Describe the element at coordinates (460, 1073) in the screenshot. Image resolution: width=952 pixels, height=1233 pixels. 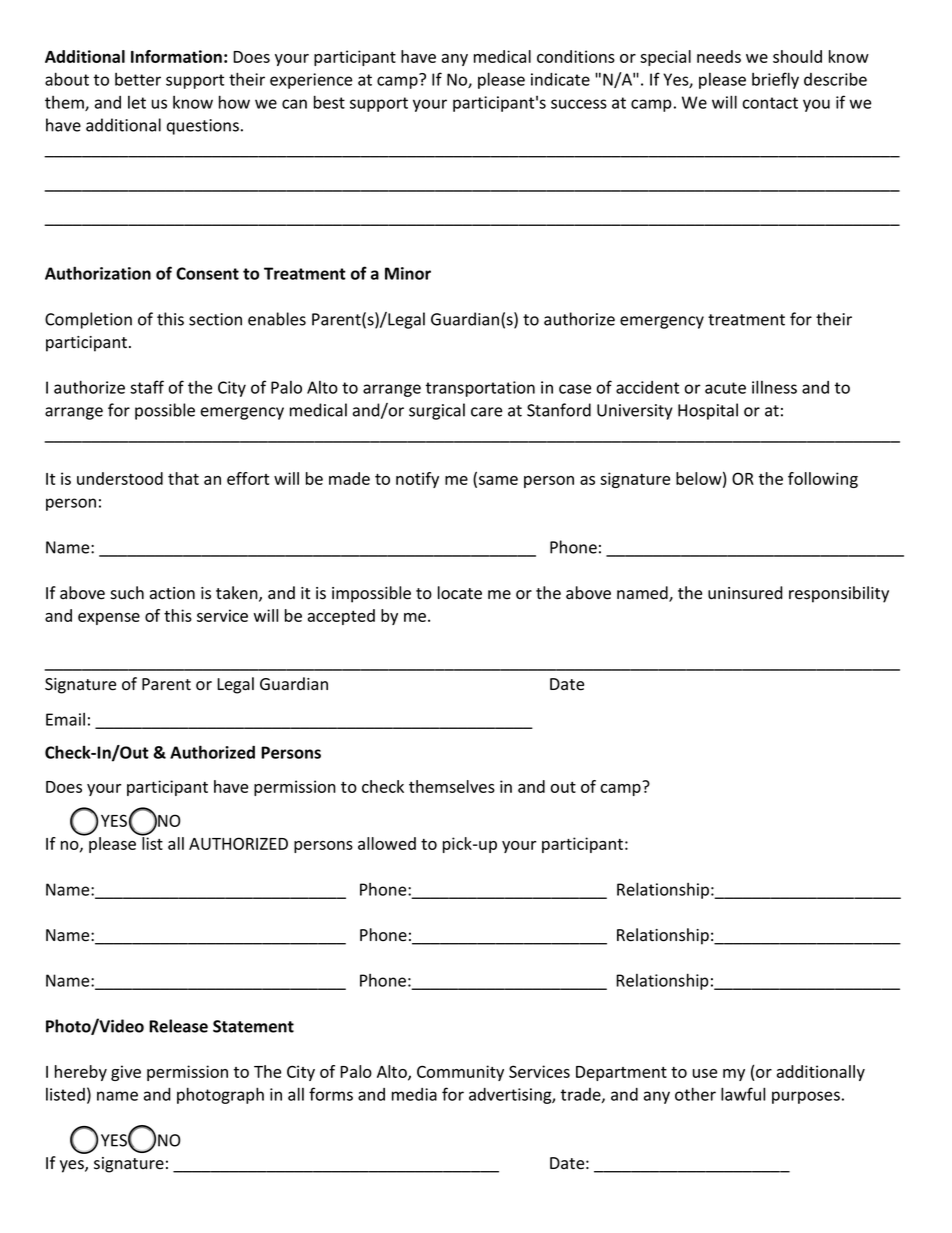
I see `Community` at that location.
